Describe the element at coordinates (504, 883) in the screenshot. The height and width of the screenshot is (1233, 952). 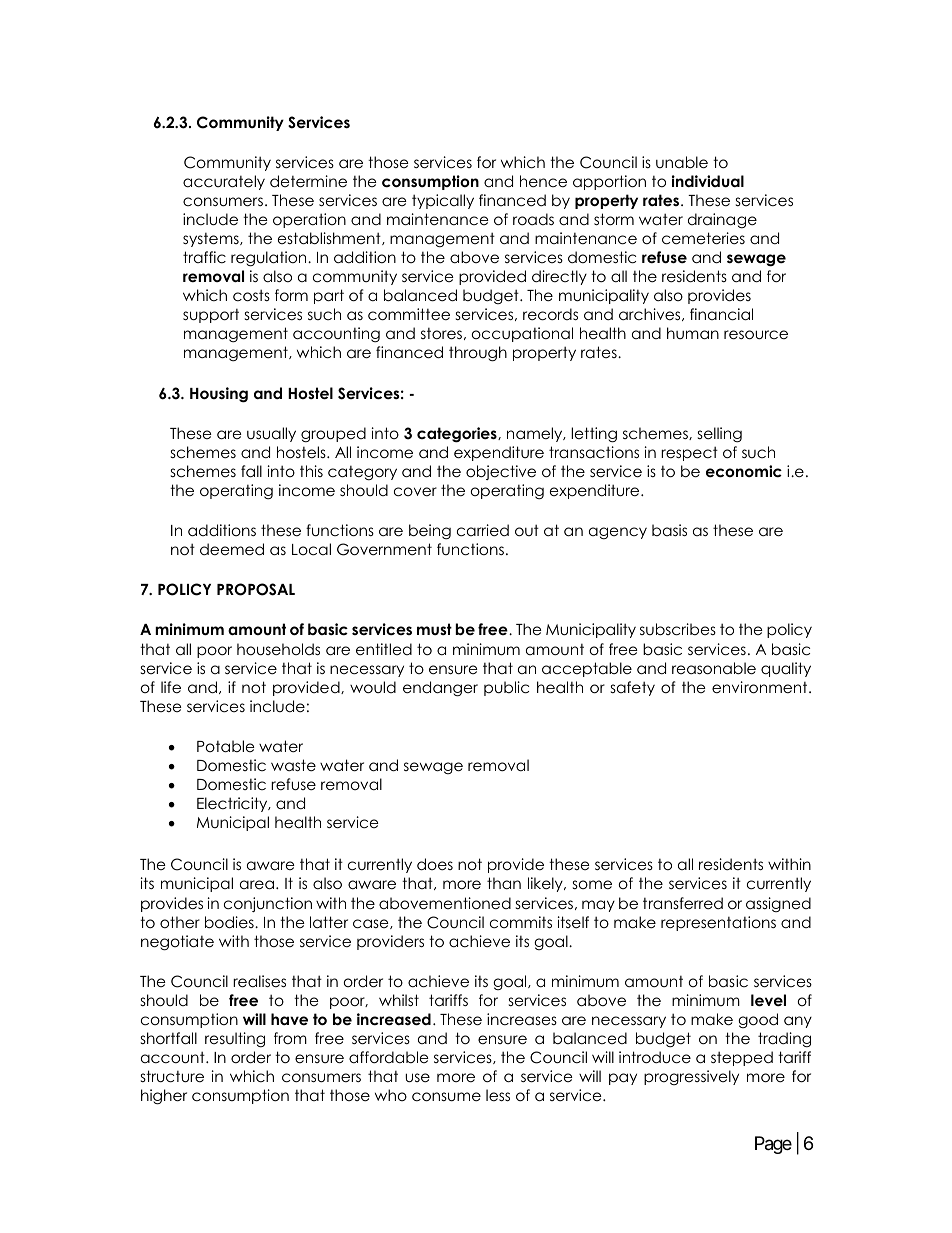
I see `than` at that location.
